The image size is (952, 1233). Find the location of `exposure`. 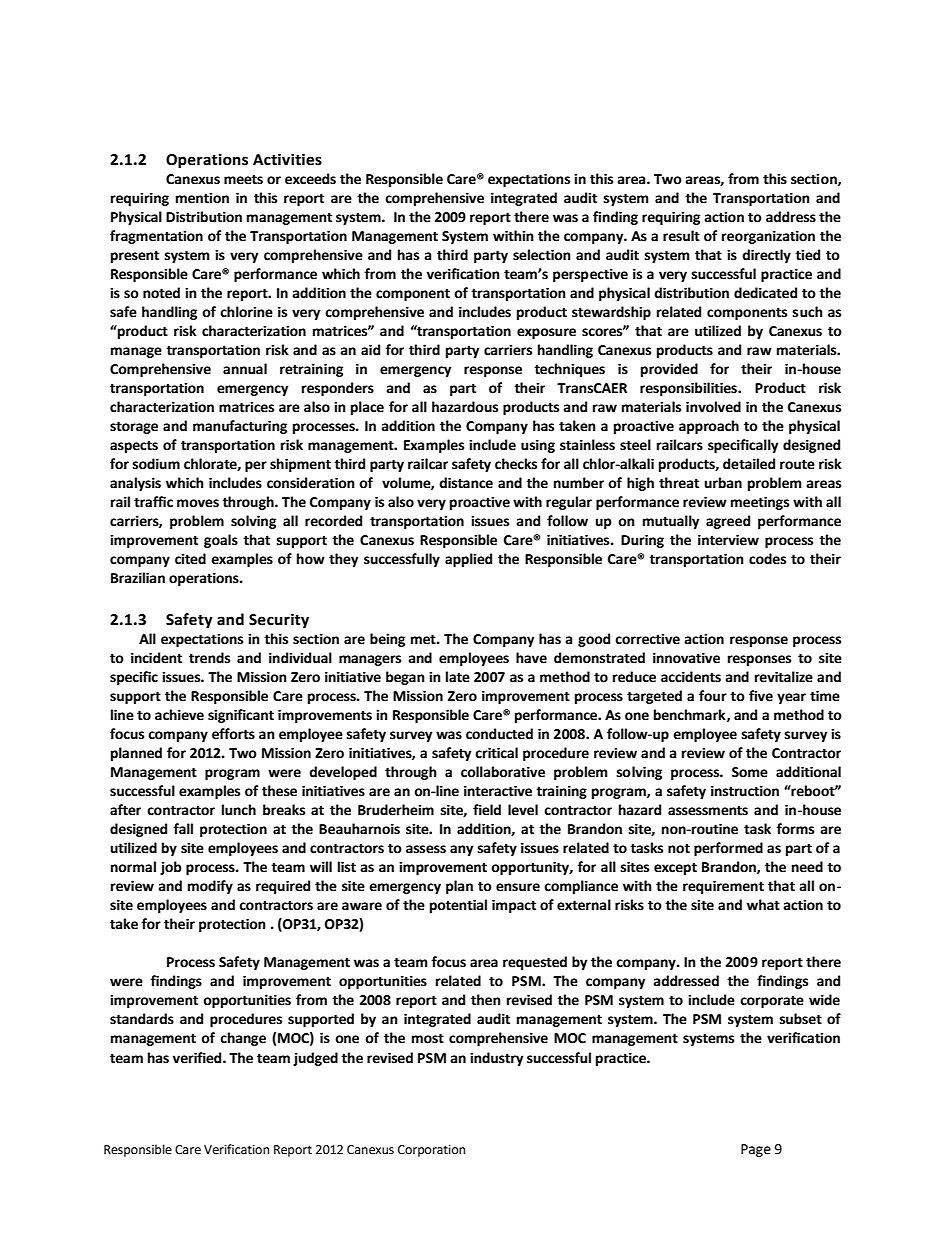

exposure is located at coordinates (546, 333).
